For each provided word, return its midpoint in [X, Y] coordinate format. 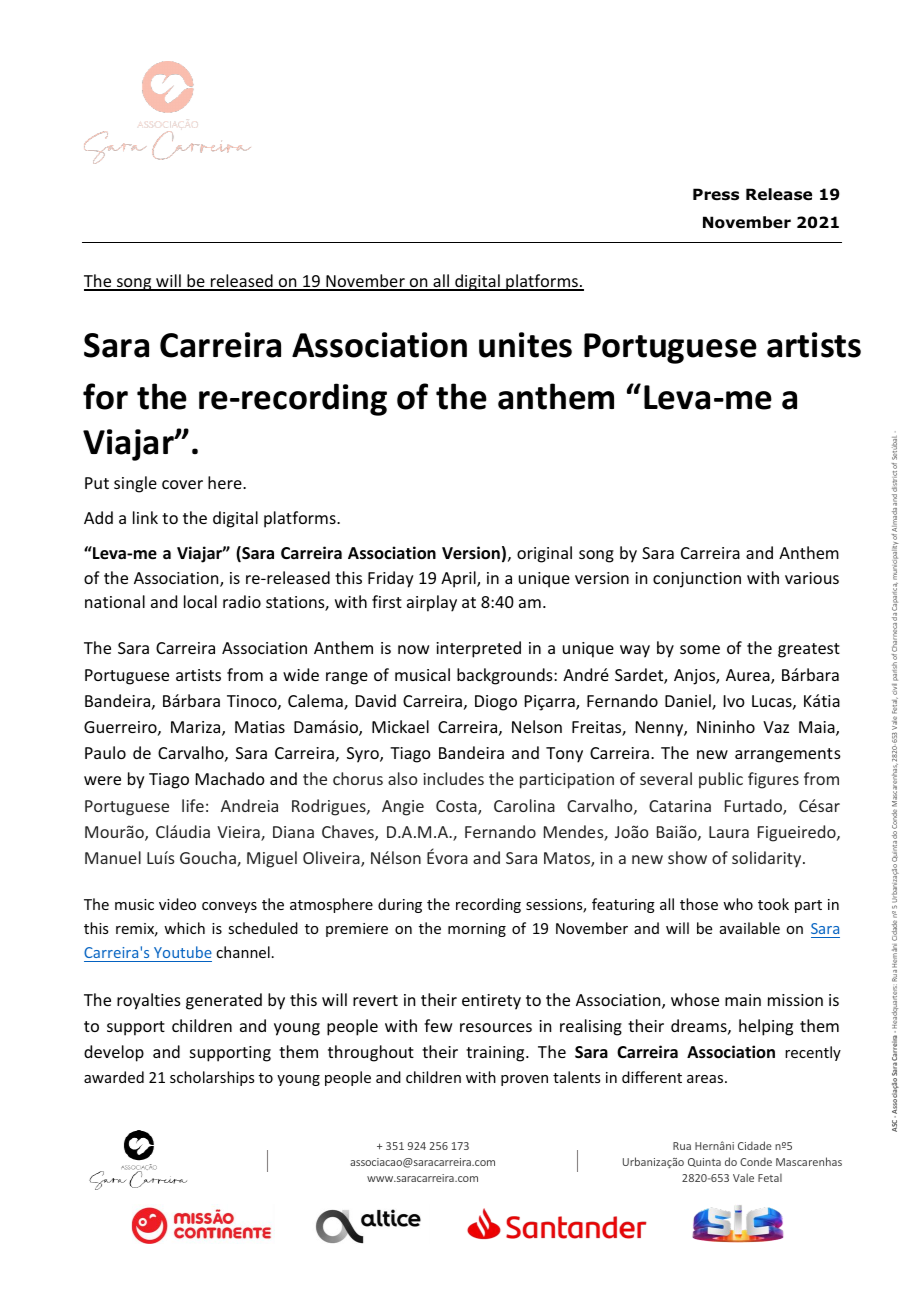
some [700, 649]
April [459, 579]
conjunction [697, 580]
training [496, 1054]
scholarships [212, 1078]
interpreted [478, 649]
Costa [457, 807]
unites [525, 345]
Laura [729, 832]
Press [716, 194]
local [200, 601]
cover [182, 484]
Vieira [239, 833]
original [544, 554]
